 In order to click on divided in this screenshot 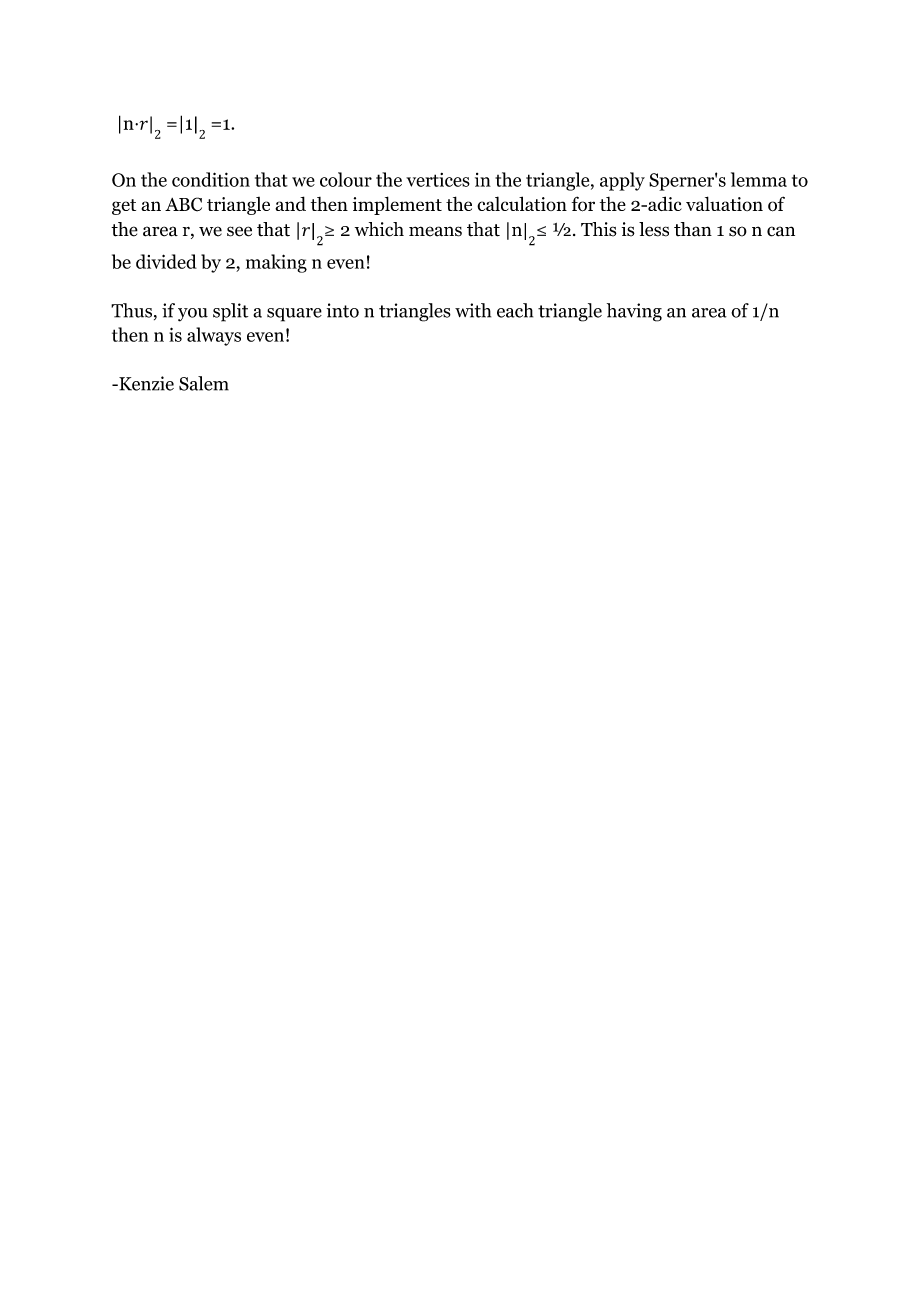, I will do `click(166, 261)`.
